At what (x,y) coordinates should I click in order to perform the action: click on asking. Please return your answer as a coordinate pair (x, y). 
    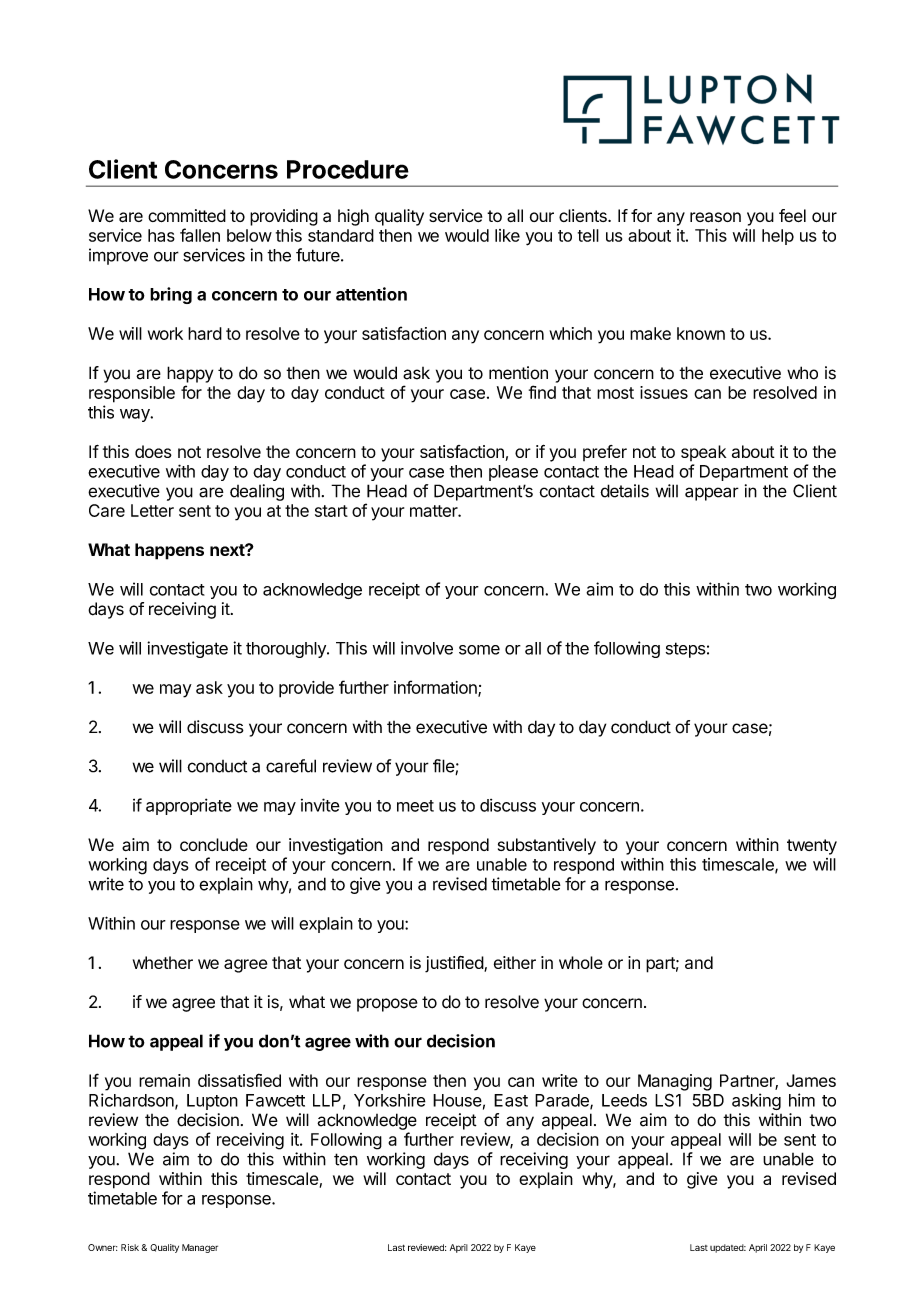
    Looking at the image, I should click on (756, 1101).
